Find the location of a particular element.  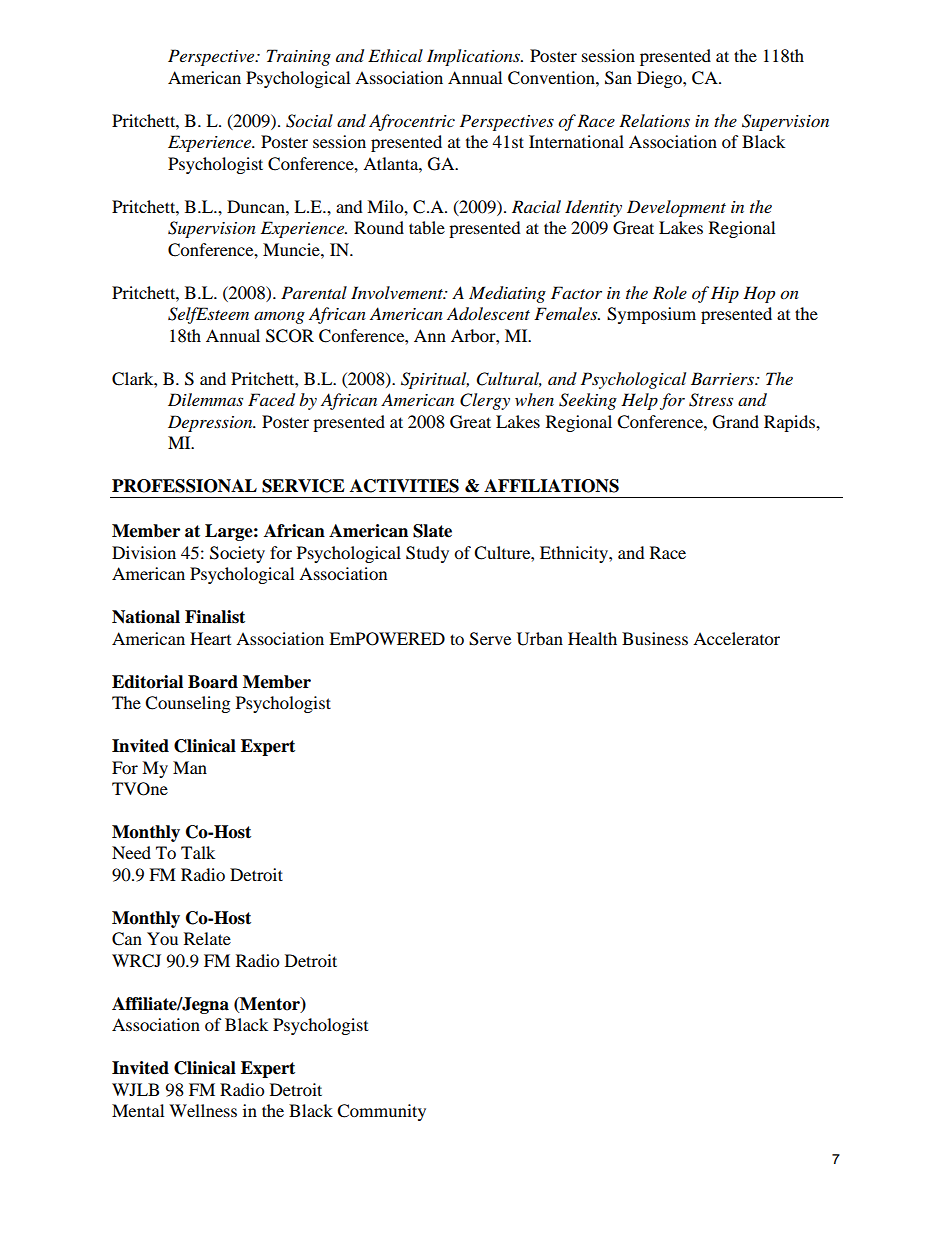

Community is located at coordinates (381, 1112).
